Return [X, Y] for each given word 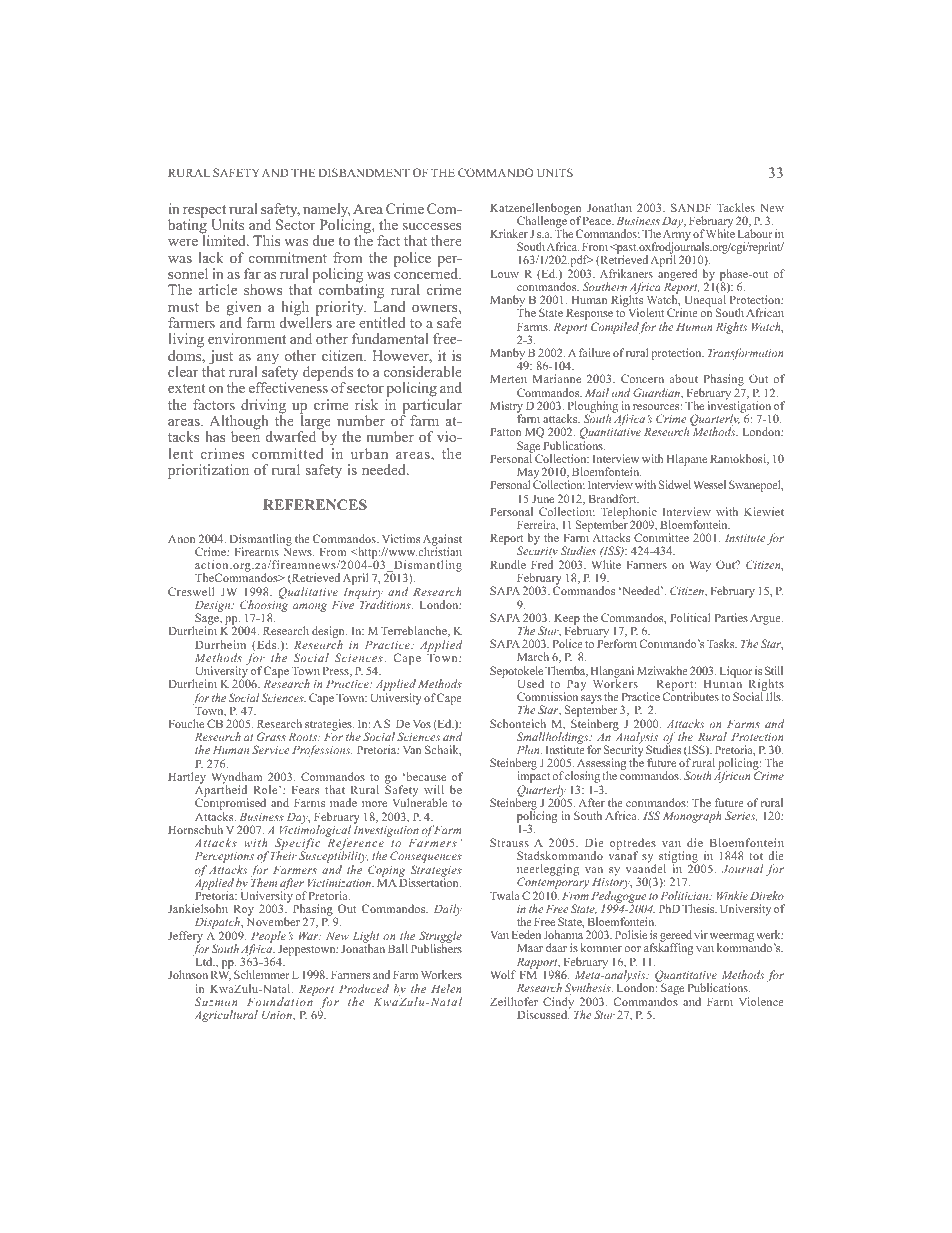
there [446, 240]
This [266, 240]
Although [239, 423]
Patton [505, 431]
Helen [446, 988]
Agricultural [226, 1016]
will [434, 789]
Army [677, 235]
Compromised [230, 805]
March [533, 656]
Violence [761, 1001]
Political [690, 617]
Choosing [264, 606]
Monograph [692, 817]
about [683, 378]
